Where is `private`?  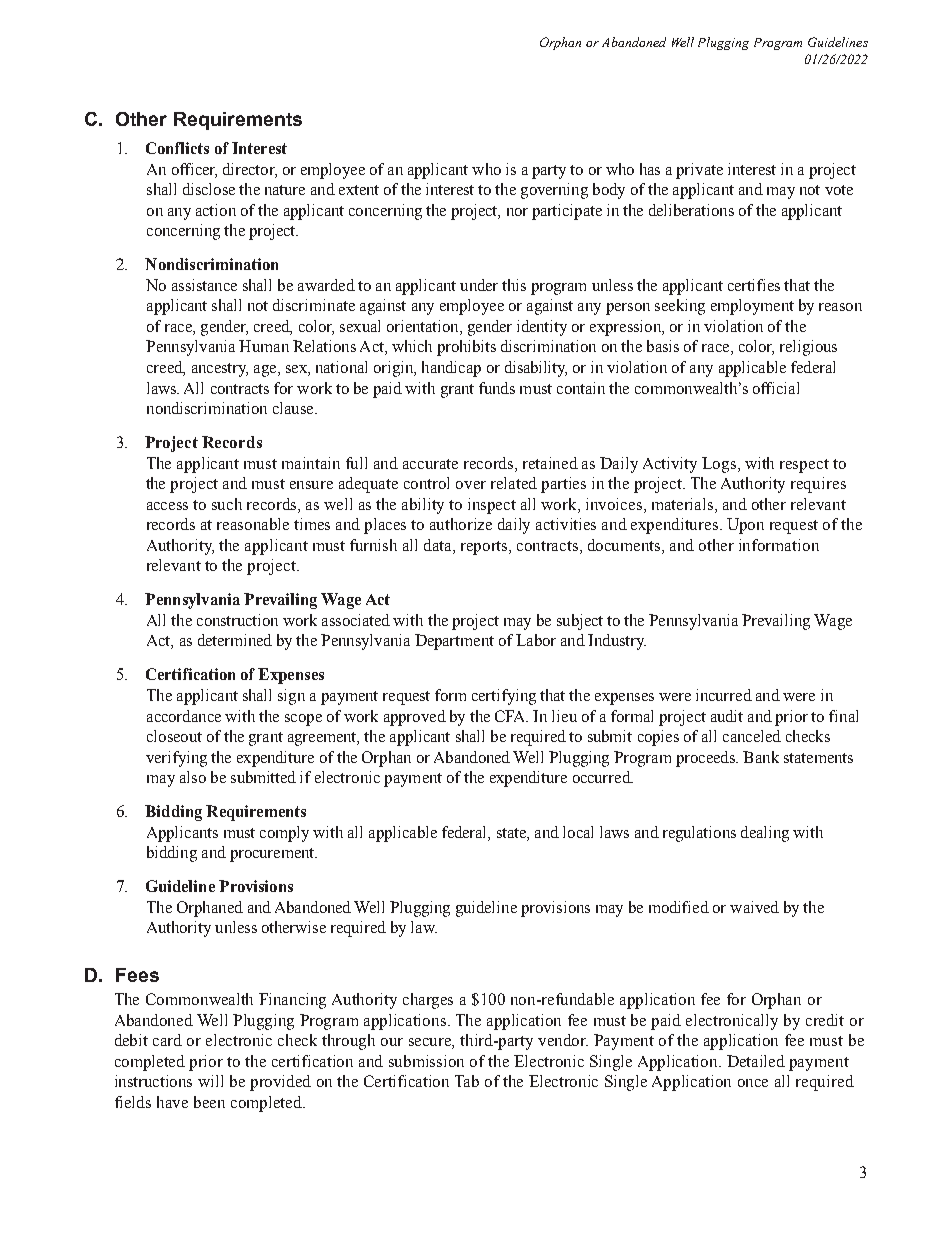
private is located at coordinates (699, 171).
